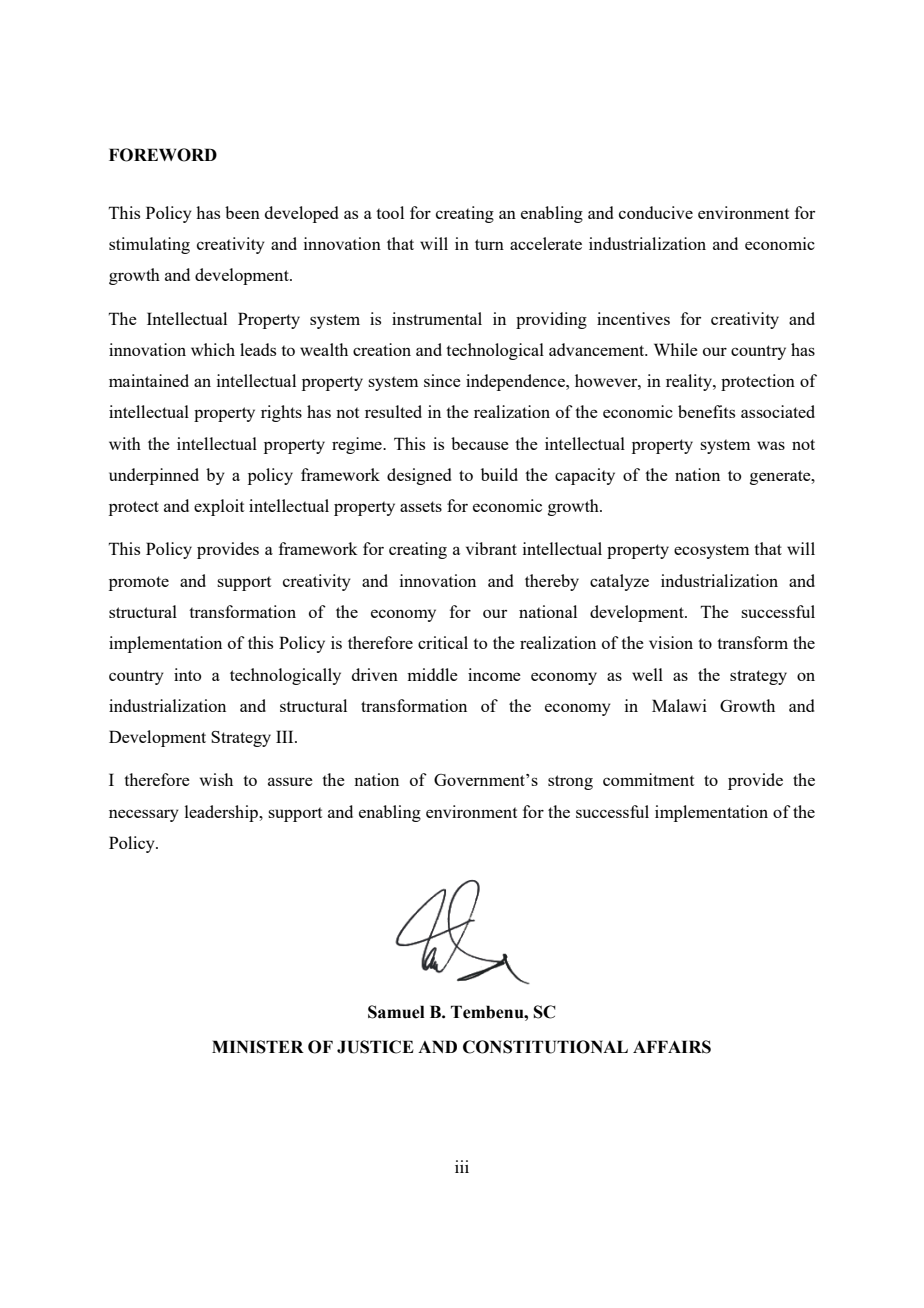  Describe the element at coordinates (258, 1047) in the document. I see `MINISTER` at that location.
